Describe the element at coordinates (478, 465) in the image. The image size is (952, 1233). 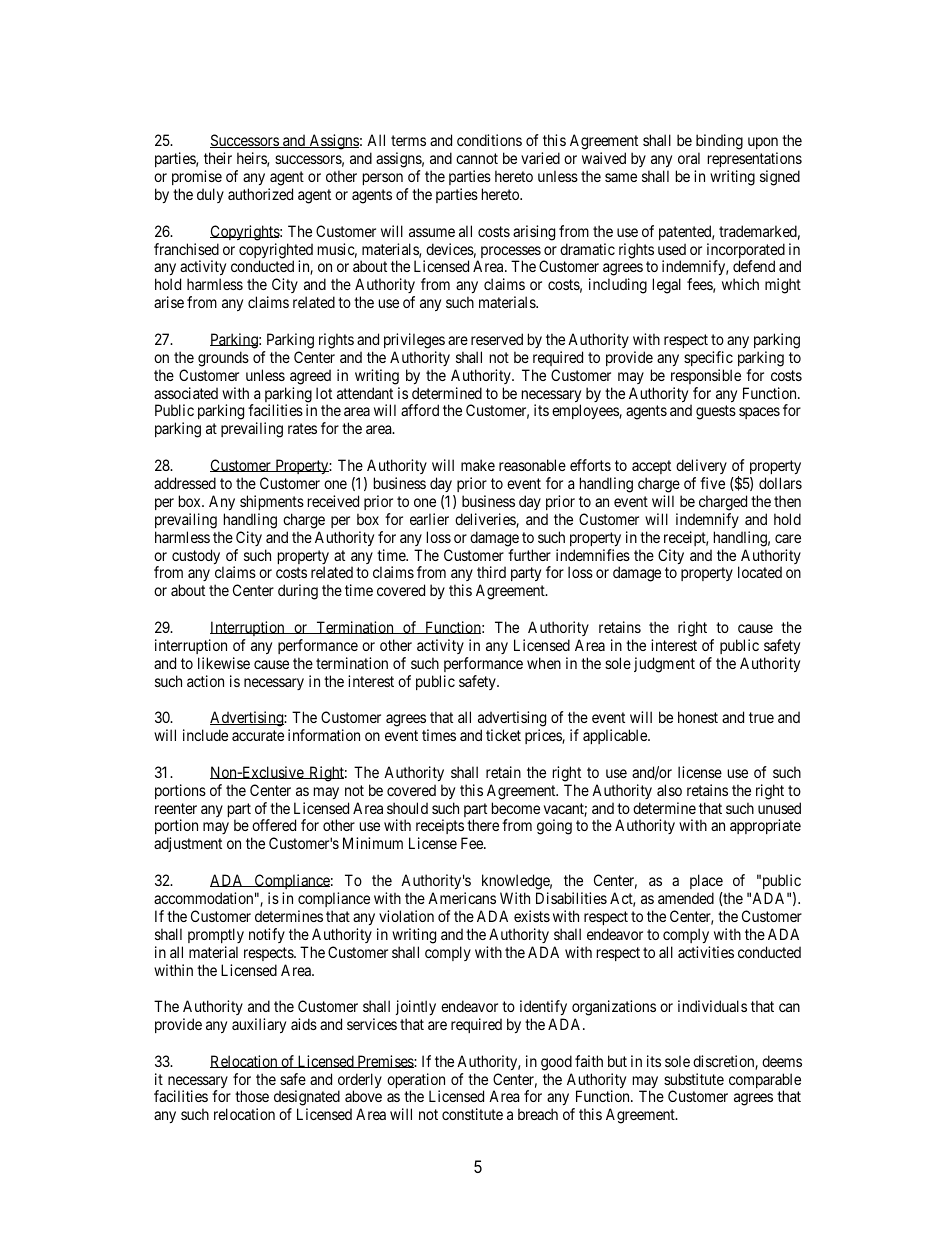
I see `make` at that location.
